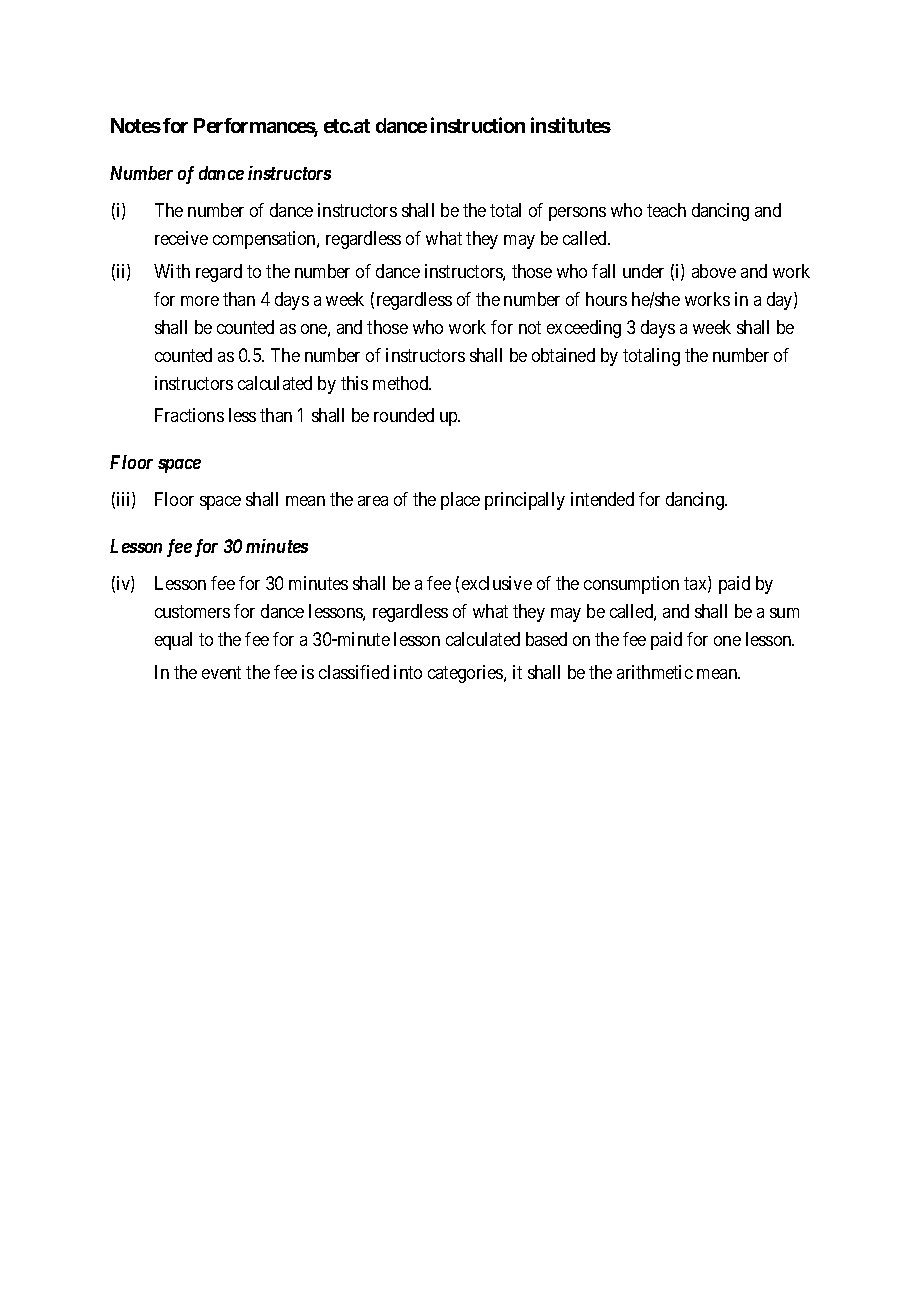  What do you see at coordinates (478, 125) in the screenshot?
I see `instruction` at bounding box center [478, 125].
